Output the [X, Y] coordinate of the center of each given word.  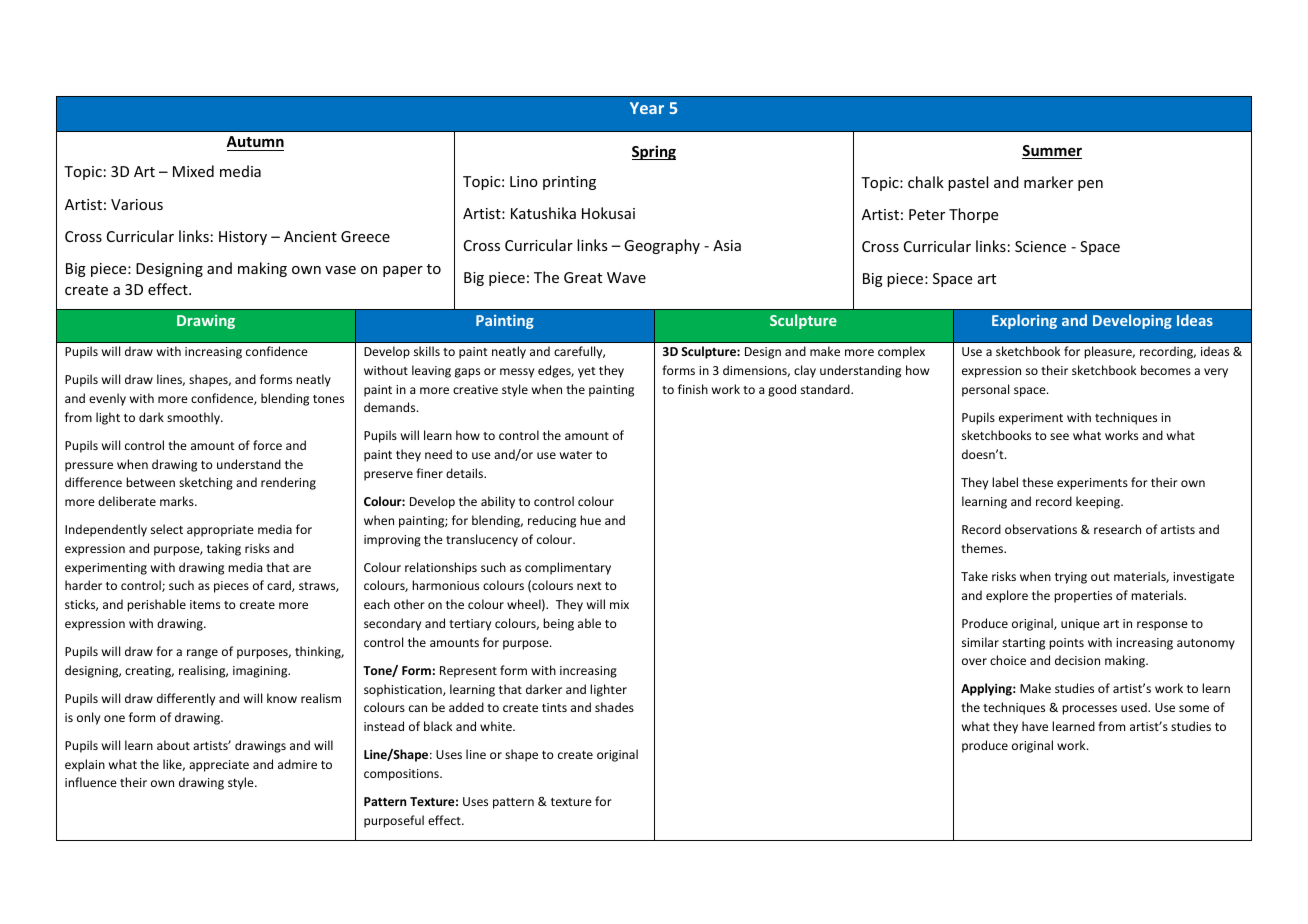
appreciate [219, 766]
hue [590, 520]
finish [693, 389]
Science [1040, 246]
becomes [1166, 370]
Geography [662, 246]
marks [178, 501]
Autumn [255, 141]
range [202, 654]
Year [647, 108]
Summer [1052, 152]
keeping [1099, 502]
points [1066, 644]
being [558, 624]
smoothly [194, 418]
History [243, 238]
